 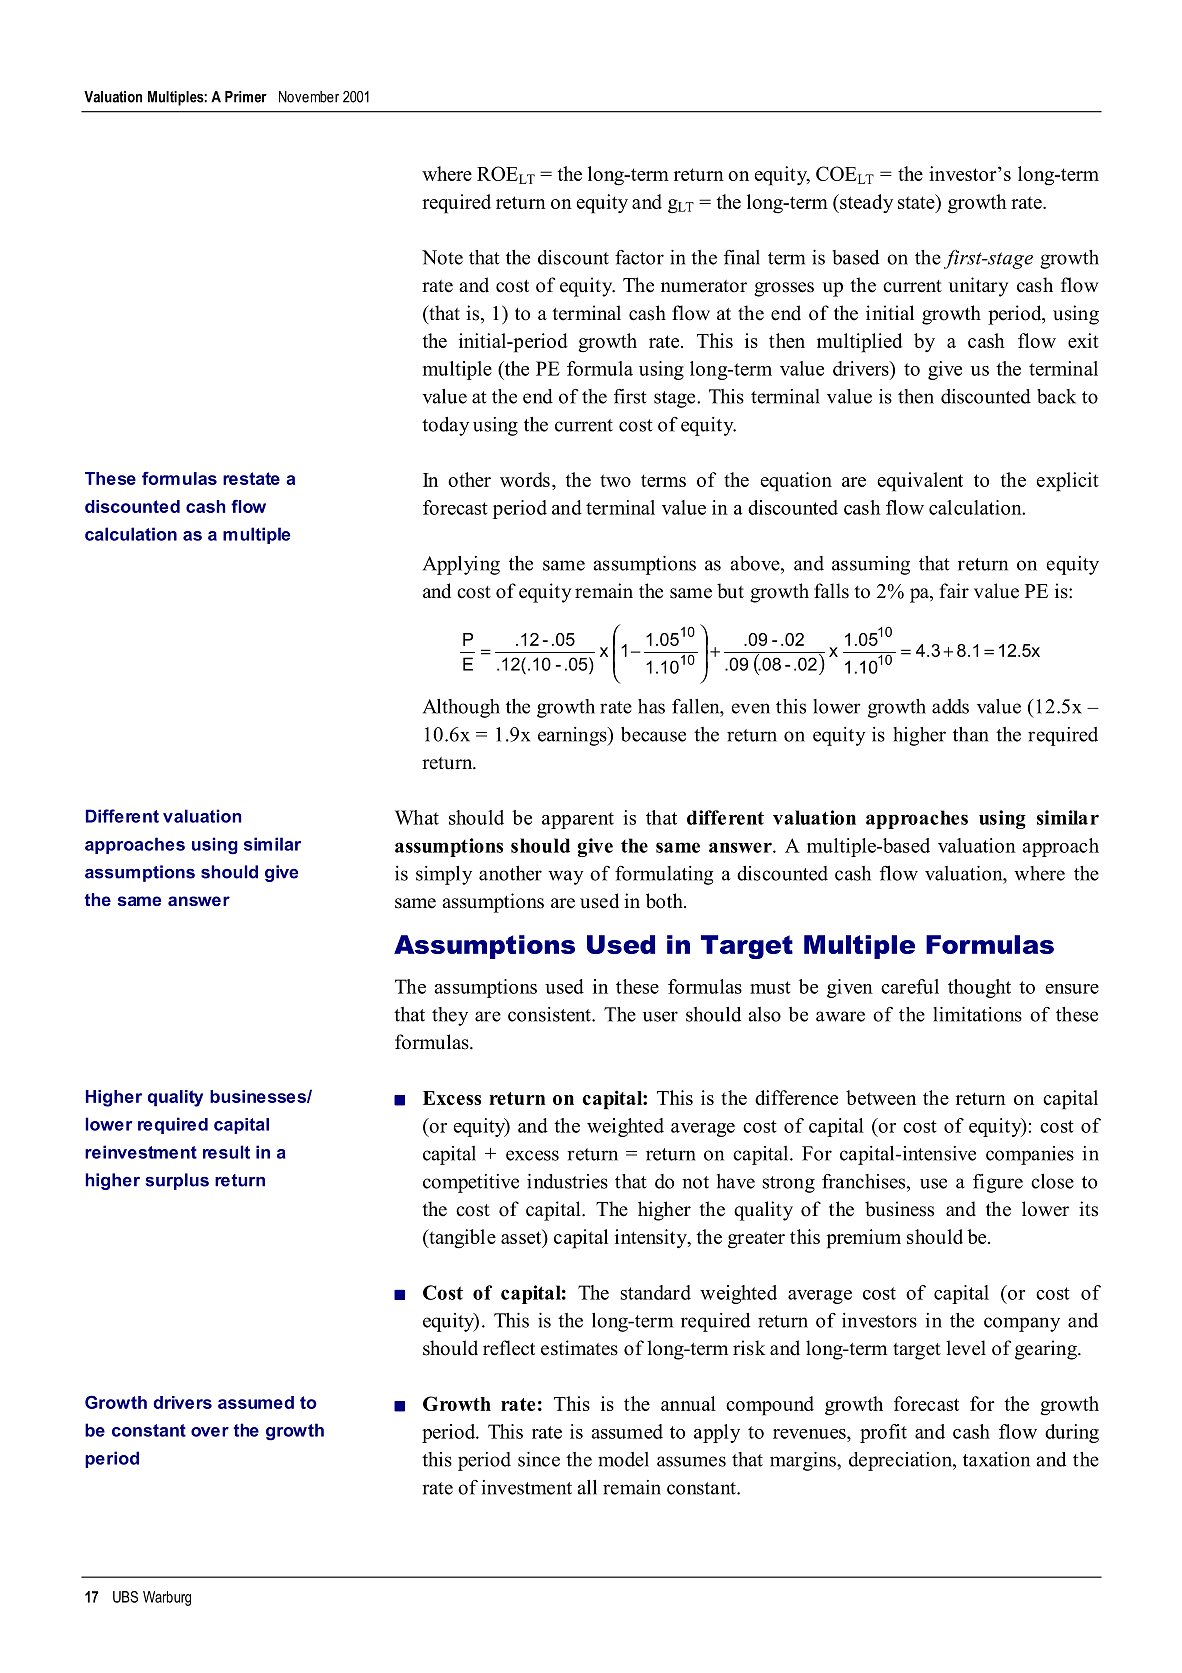 I want to click on than, so click(x=971, y=734).
